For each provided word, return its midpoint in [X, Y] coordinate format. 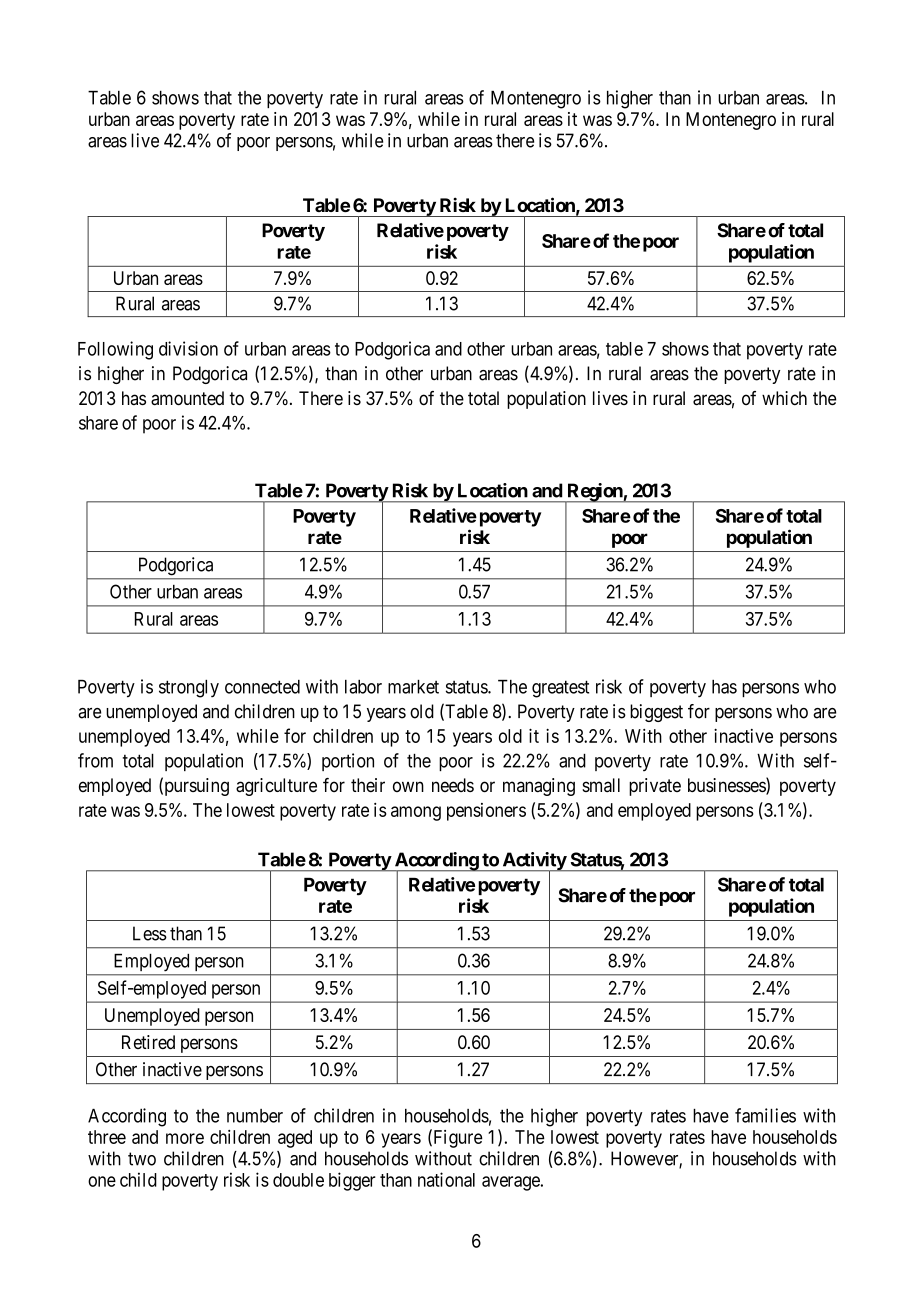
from [95, 760]
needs [453, 785]
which [784, 398]
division [188, 348]
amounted [187, 398]
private [655, 787]
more [185, 1138]
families [765, 1115]
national [446, 1179]
